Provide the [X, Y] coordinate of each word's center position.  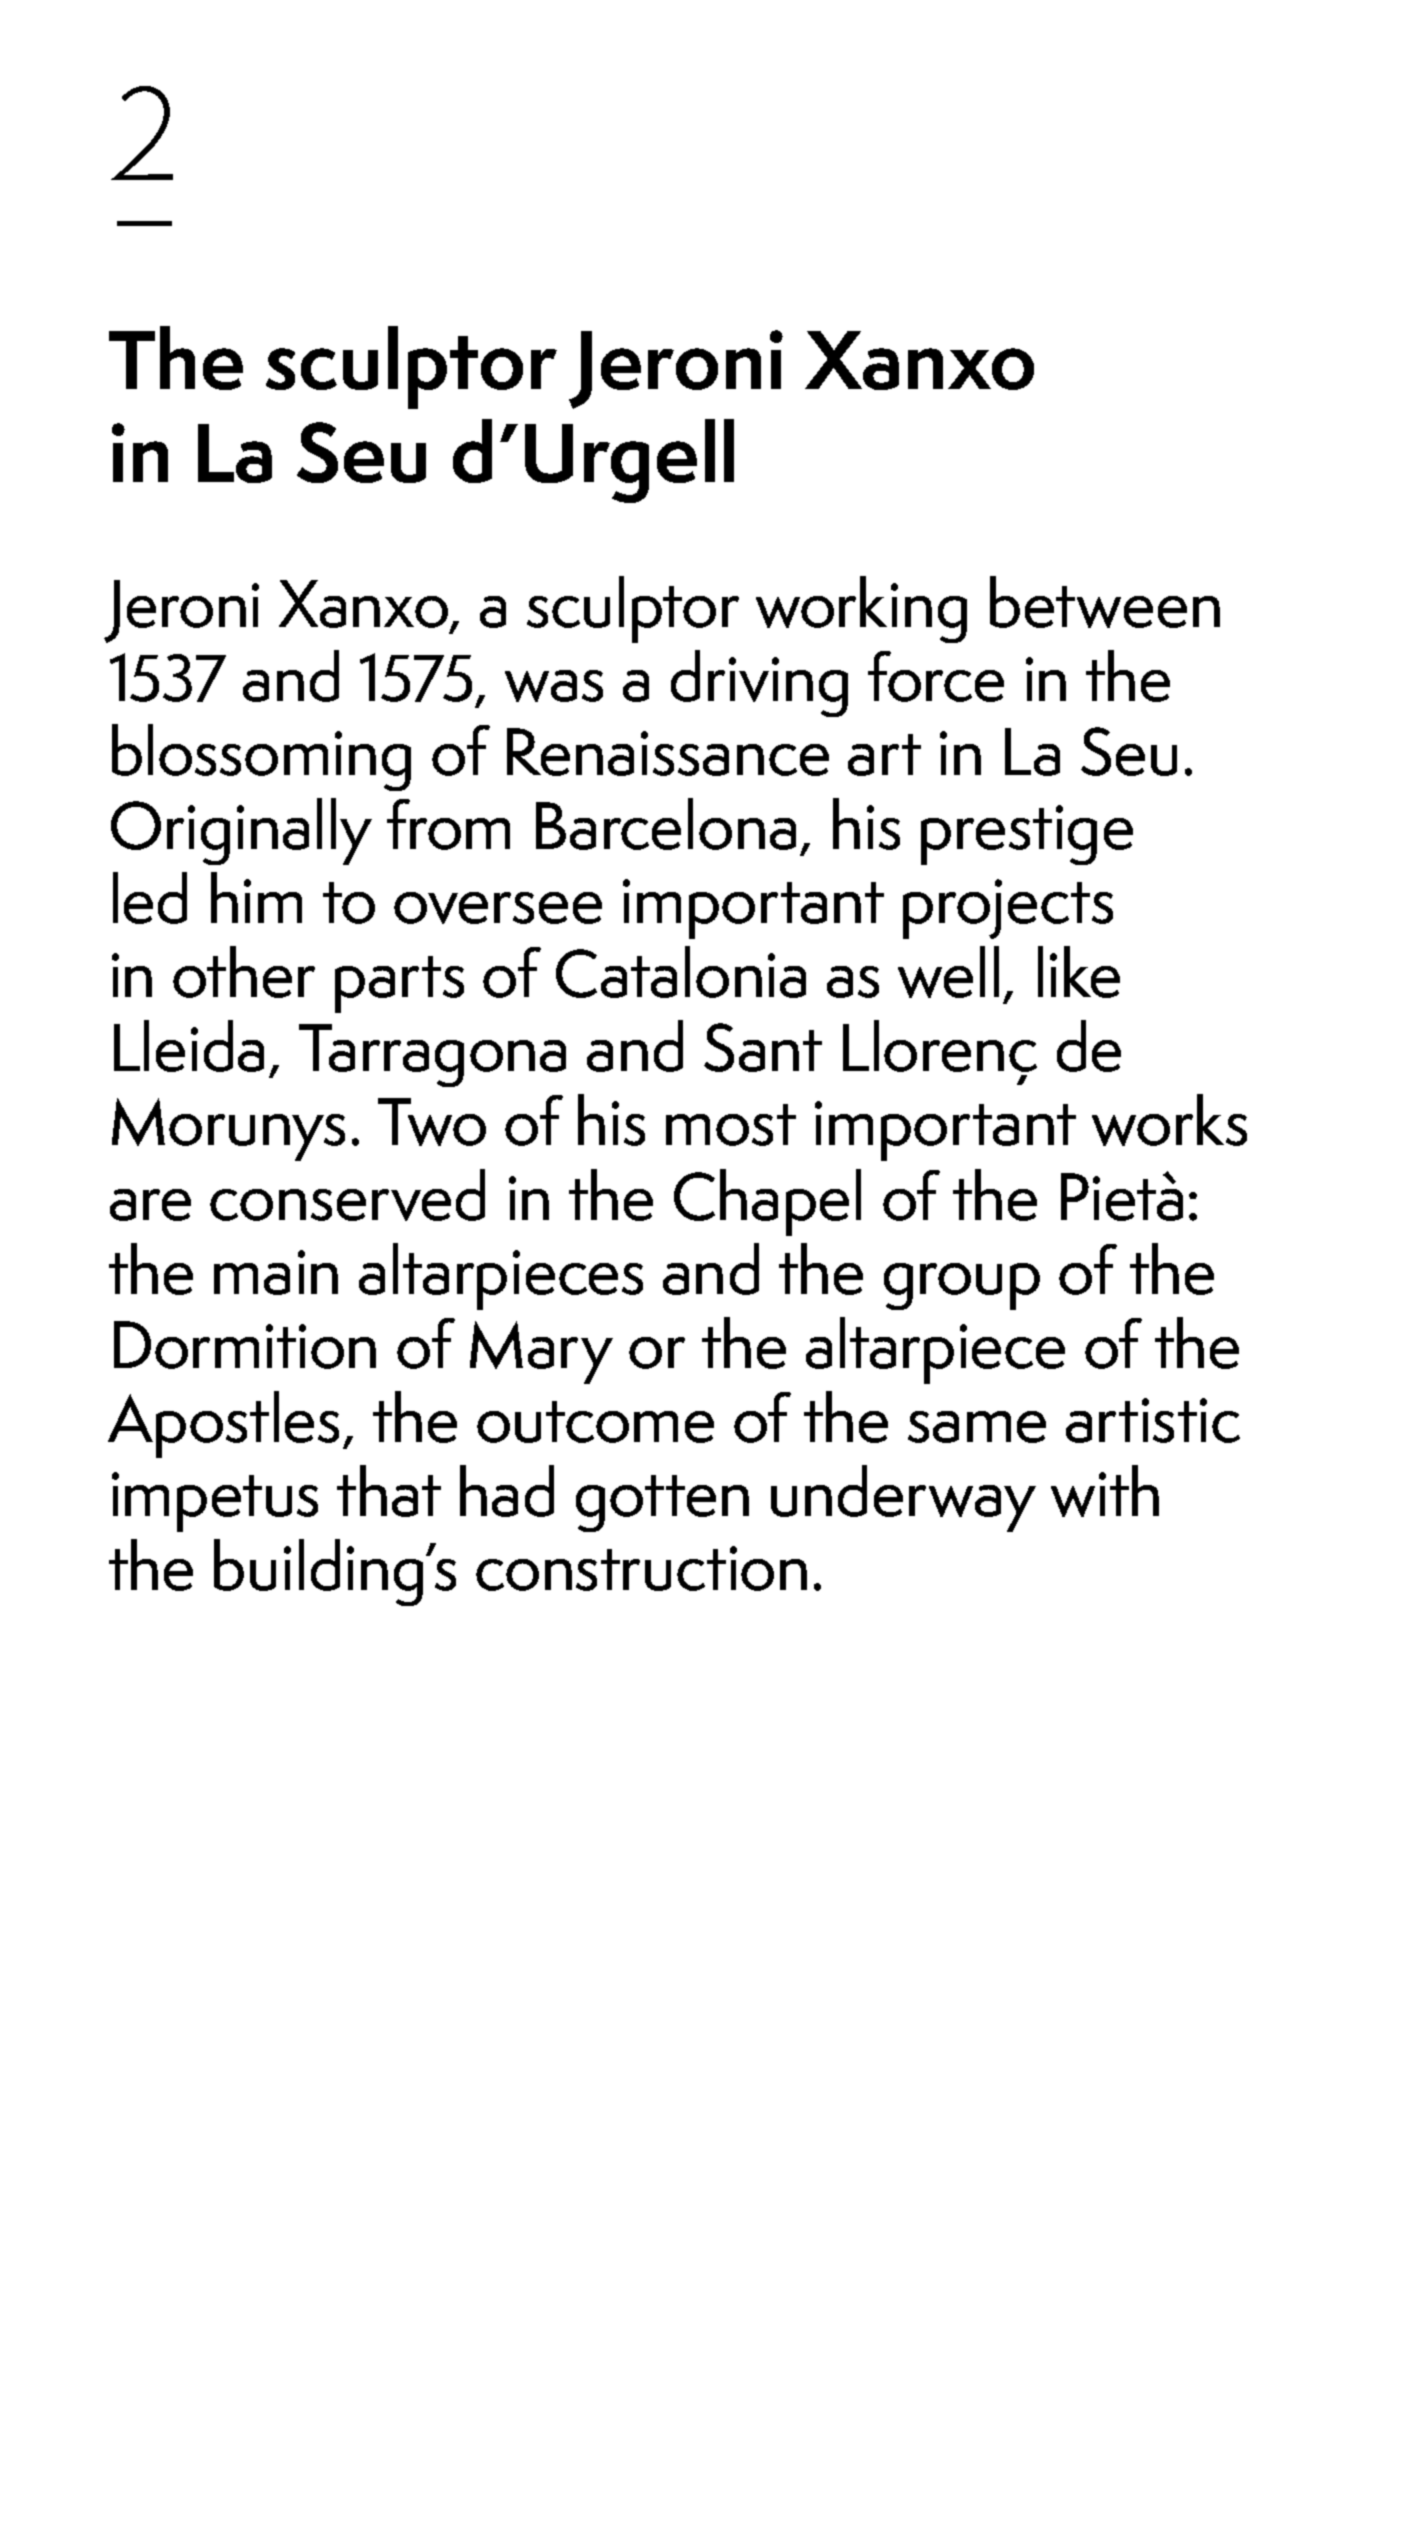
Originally [241, 831]
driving [759, 683]
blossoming [261, 757]
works [1169, 1120]
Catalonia [681, 972]
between [1105, 602]
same [977, 1427]
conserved [347, 1195]
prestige [1027, 835]
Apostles [223, 1424]
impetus [215, 1502]
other [244, 972]
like [1079, 972]
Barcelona [666, 824]
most [731, 1125]
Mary [541, 1352]
